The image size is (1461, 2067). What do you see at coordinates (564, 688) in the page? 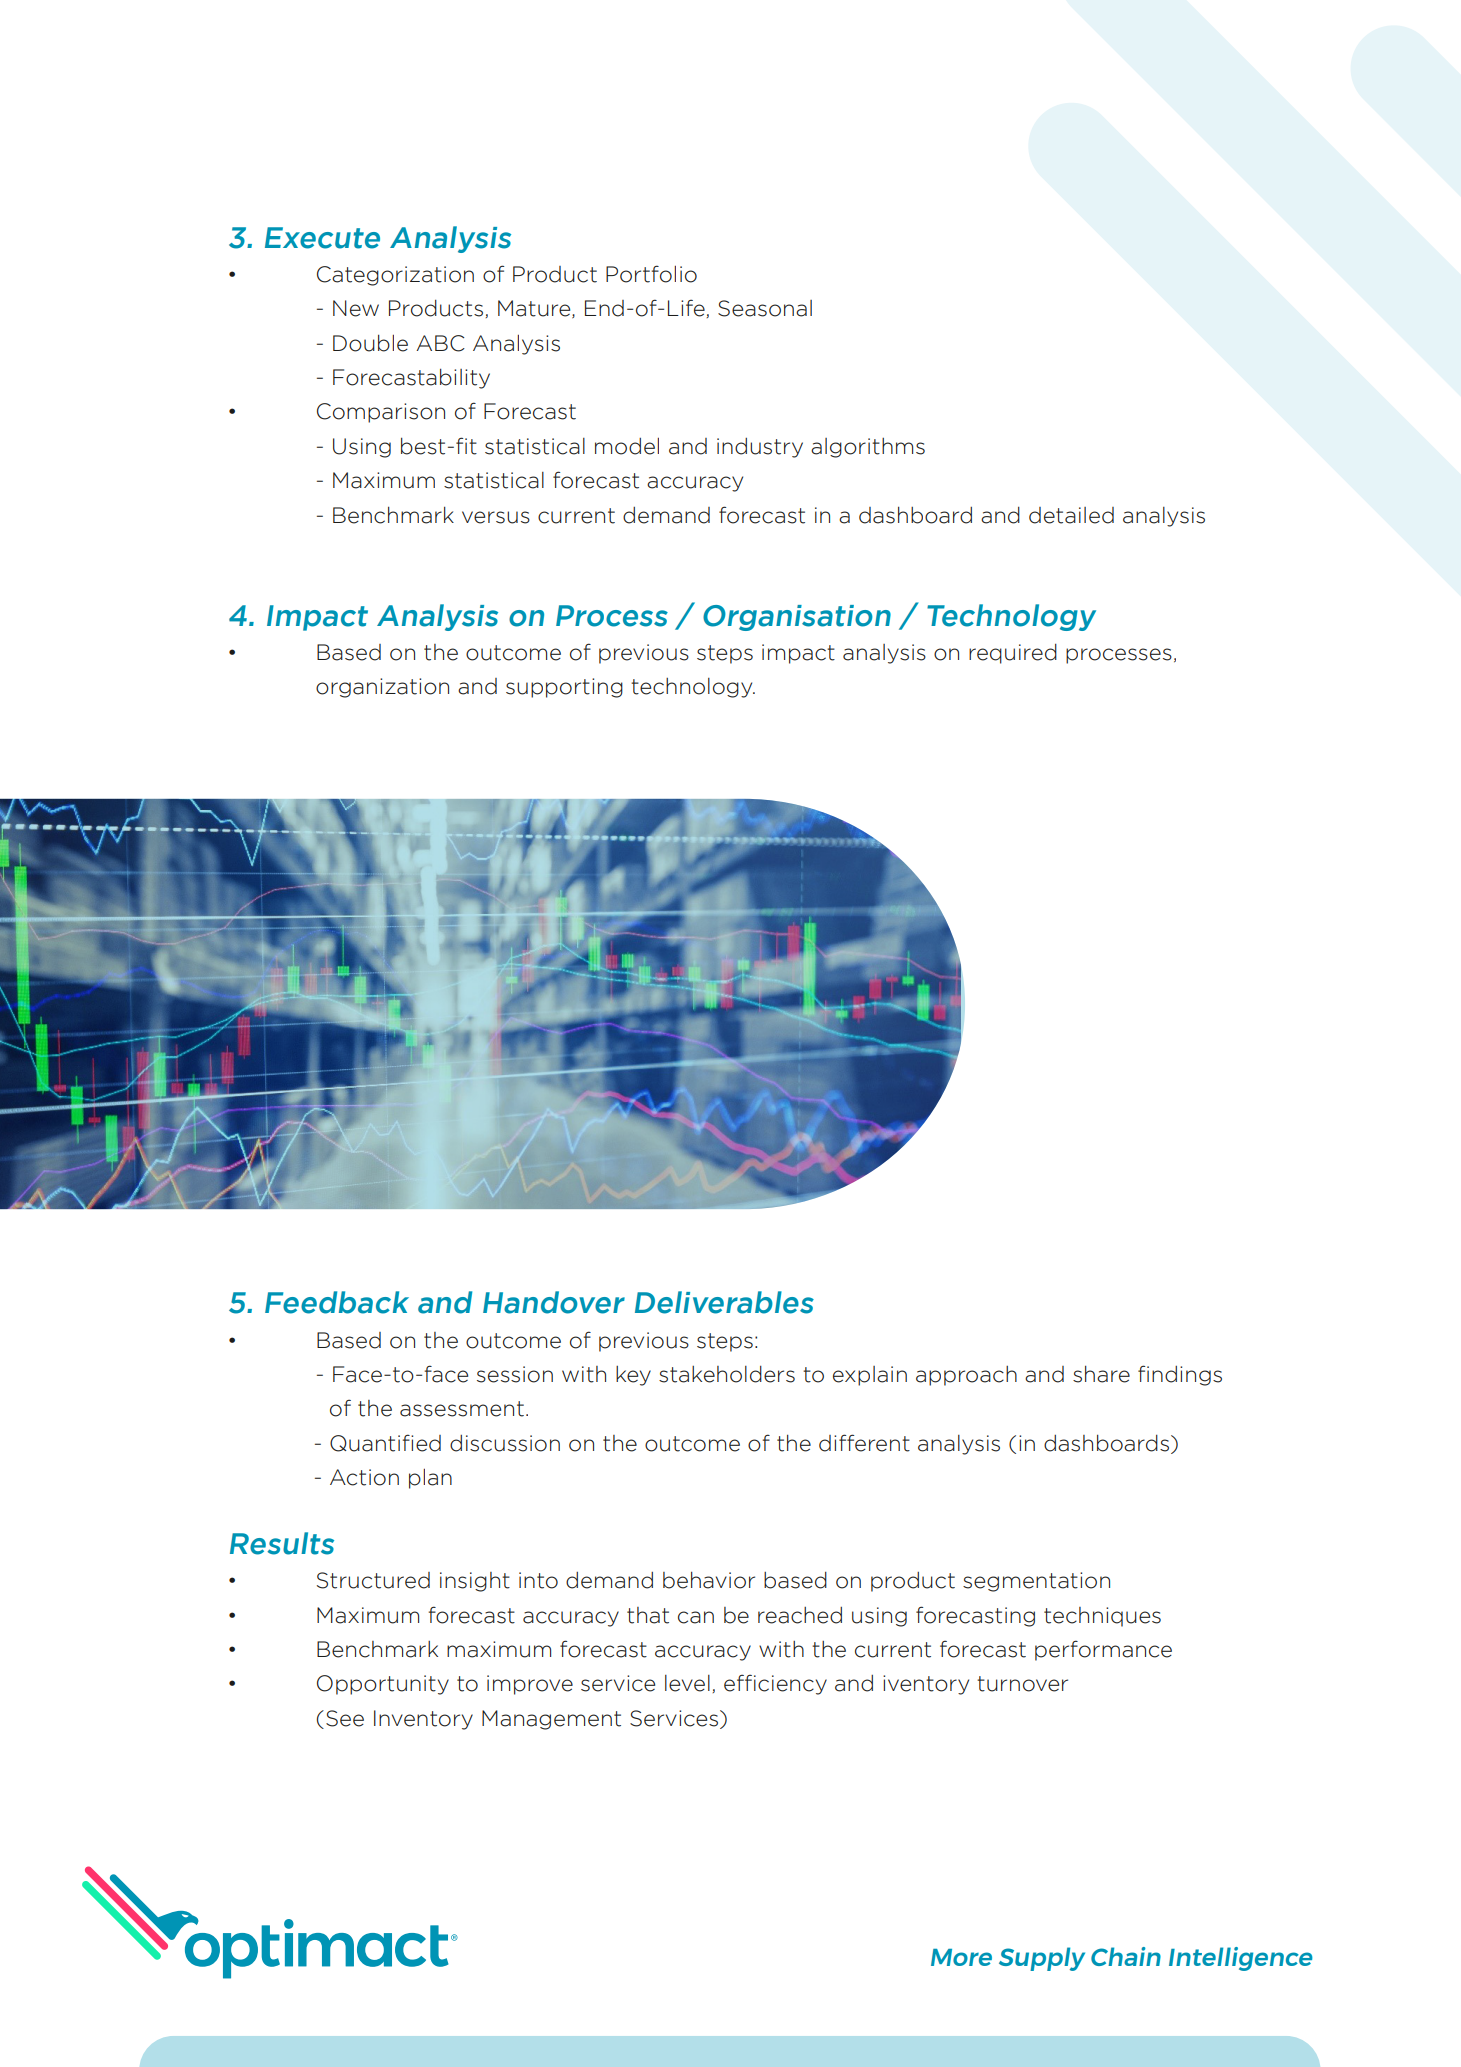
I see `supporting` at bounding box center [564, 688].
